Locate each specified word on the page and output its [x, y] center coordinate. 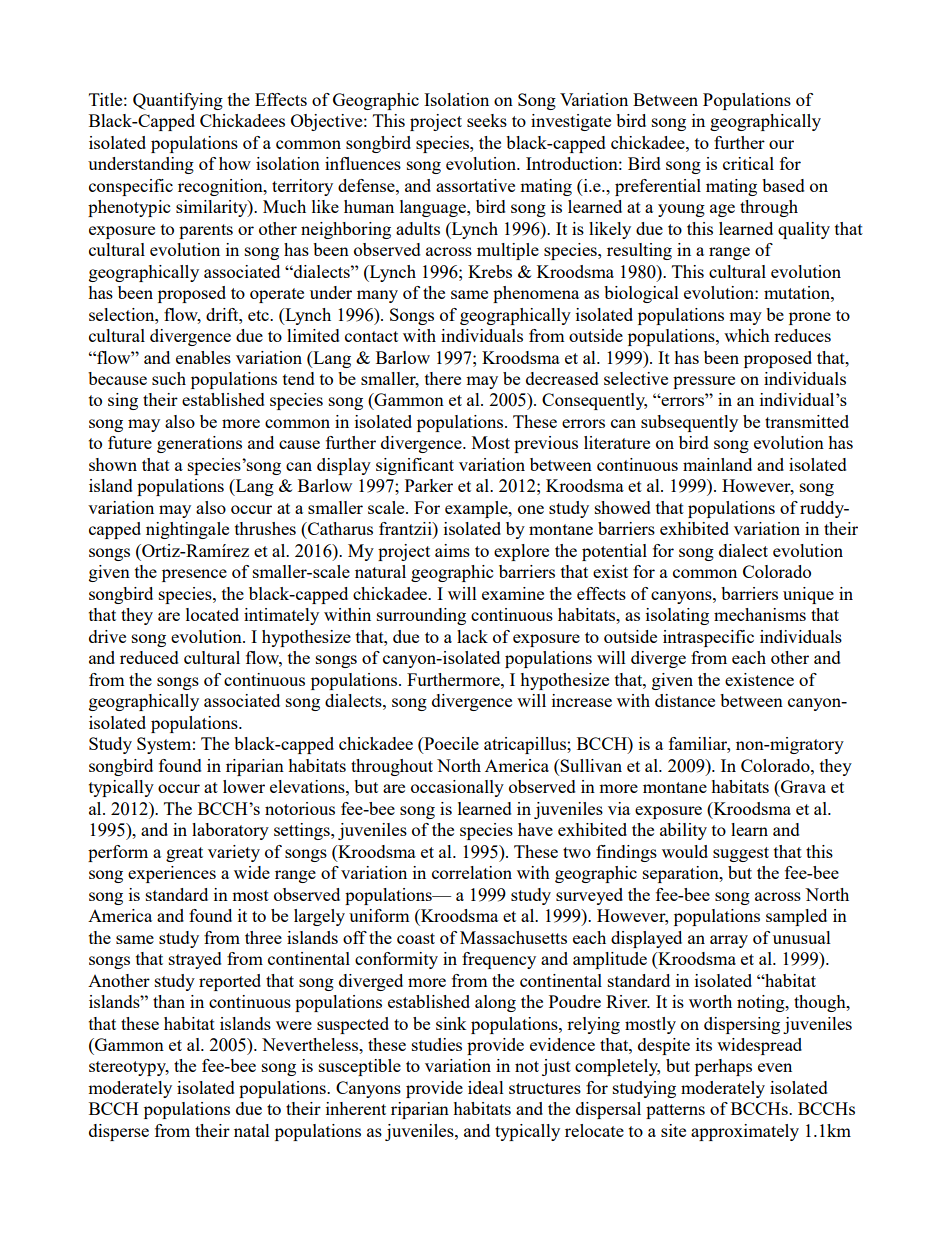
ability [683, 831]
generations [199, 444]
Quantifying [178, 101]
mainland [717, 464]
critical [748, 163]
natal [252, 1130]
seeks [487, 120]
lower [244, 786]
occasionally [457, 788]
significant [415, 466]
